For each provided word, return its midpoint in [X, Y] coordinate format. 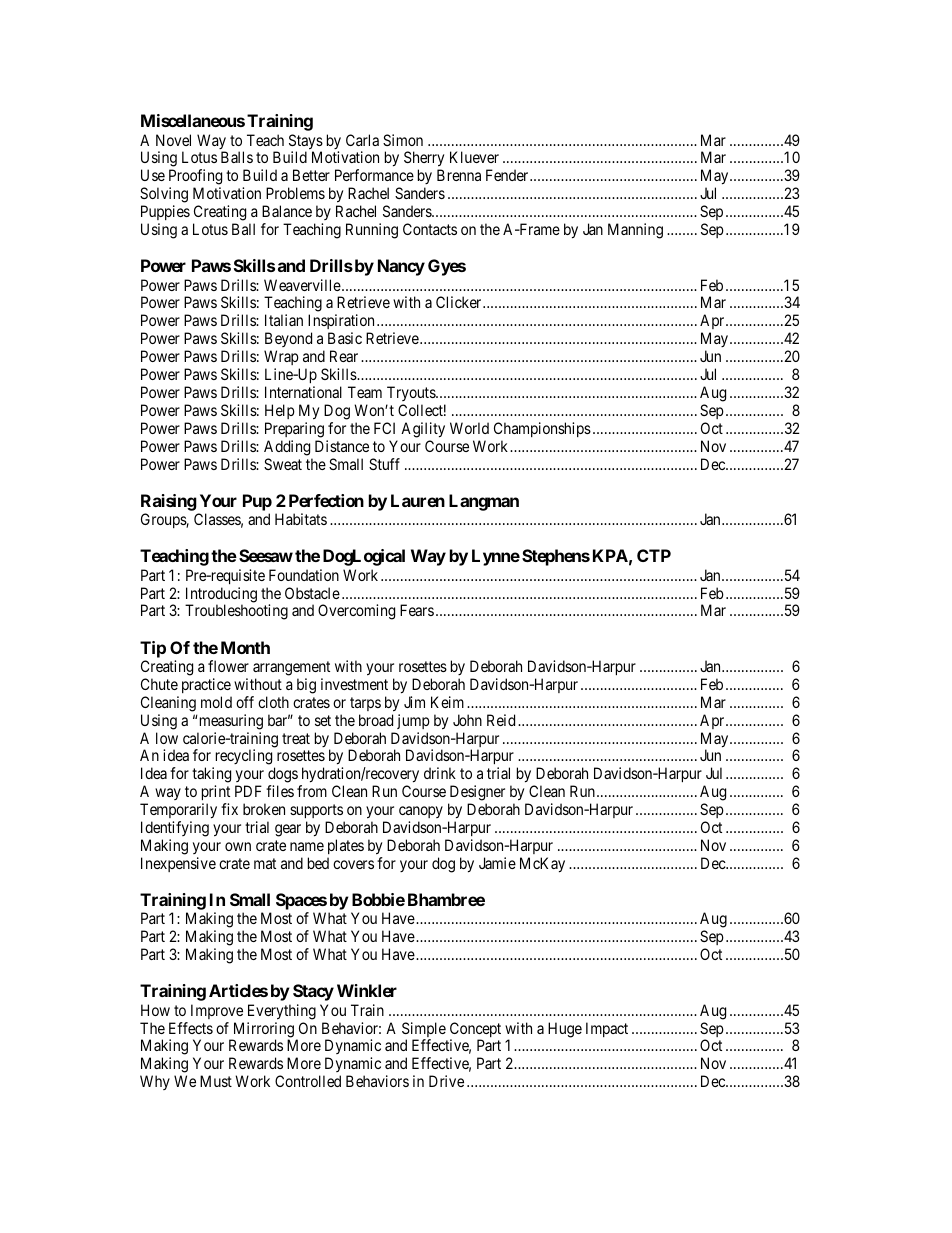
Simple [424, 1031]
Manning [635, 231]
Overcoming [356, 612]
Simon [403, 140]
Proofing [195, 178]
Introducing [221, 596]
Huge [565, 1030]
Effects [191, 1028]
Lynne [496, 557]
